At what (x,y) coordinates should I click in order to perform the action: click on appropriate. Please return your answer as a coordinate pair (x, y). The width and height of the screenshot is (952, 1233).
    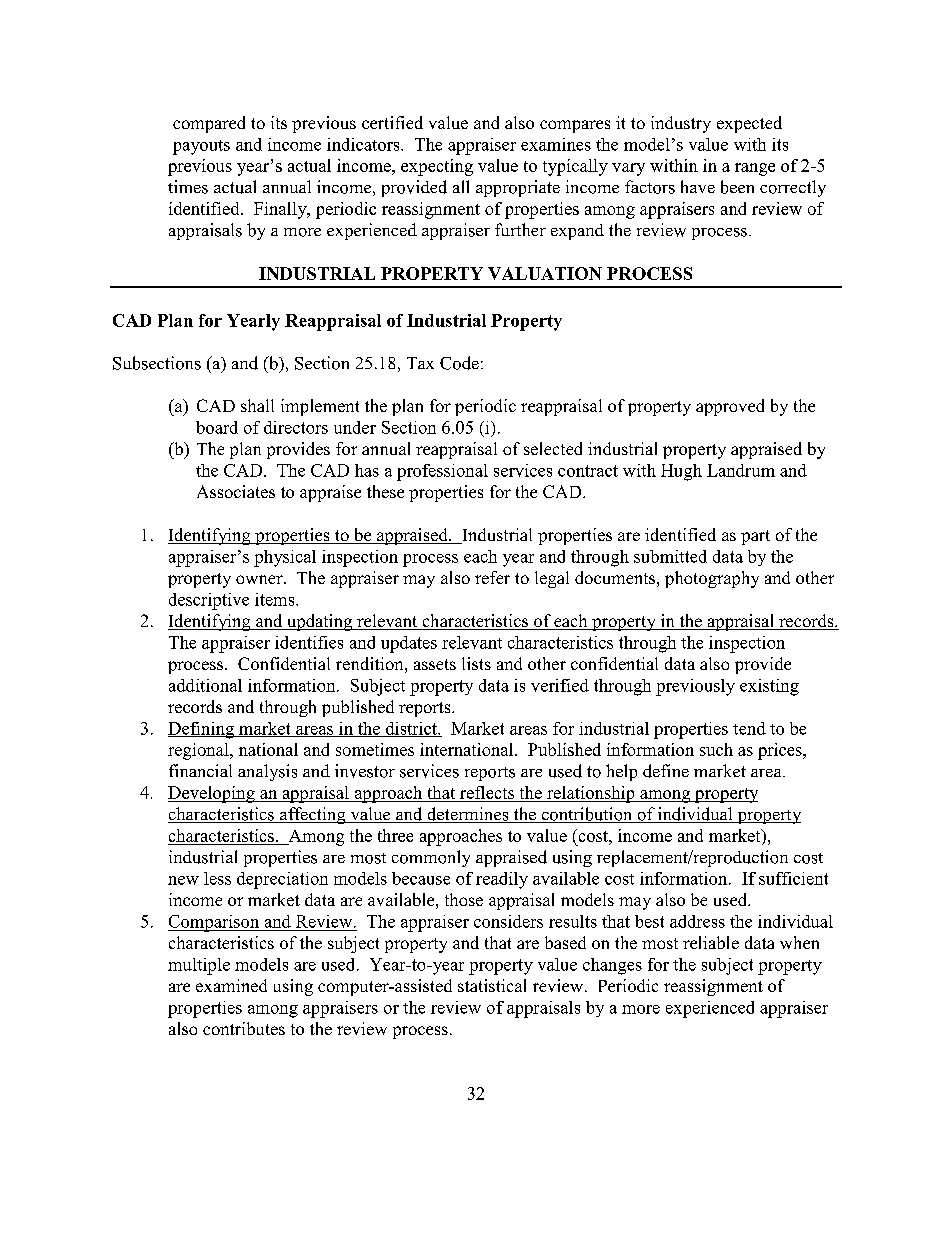
    Looking at the image, I should click on (518, 188).
